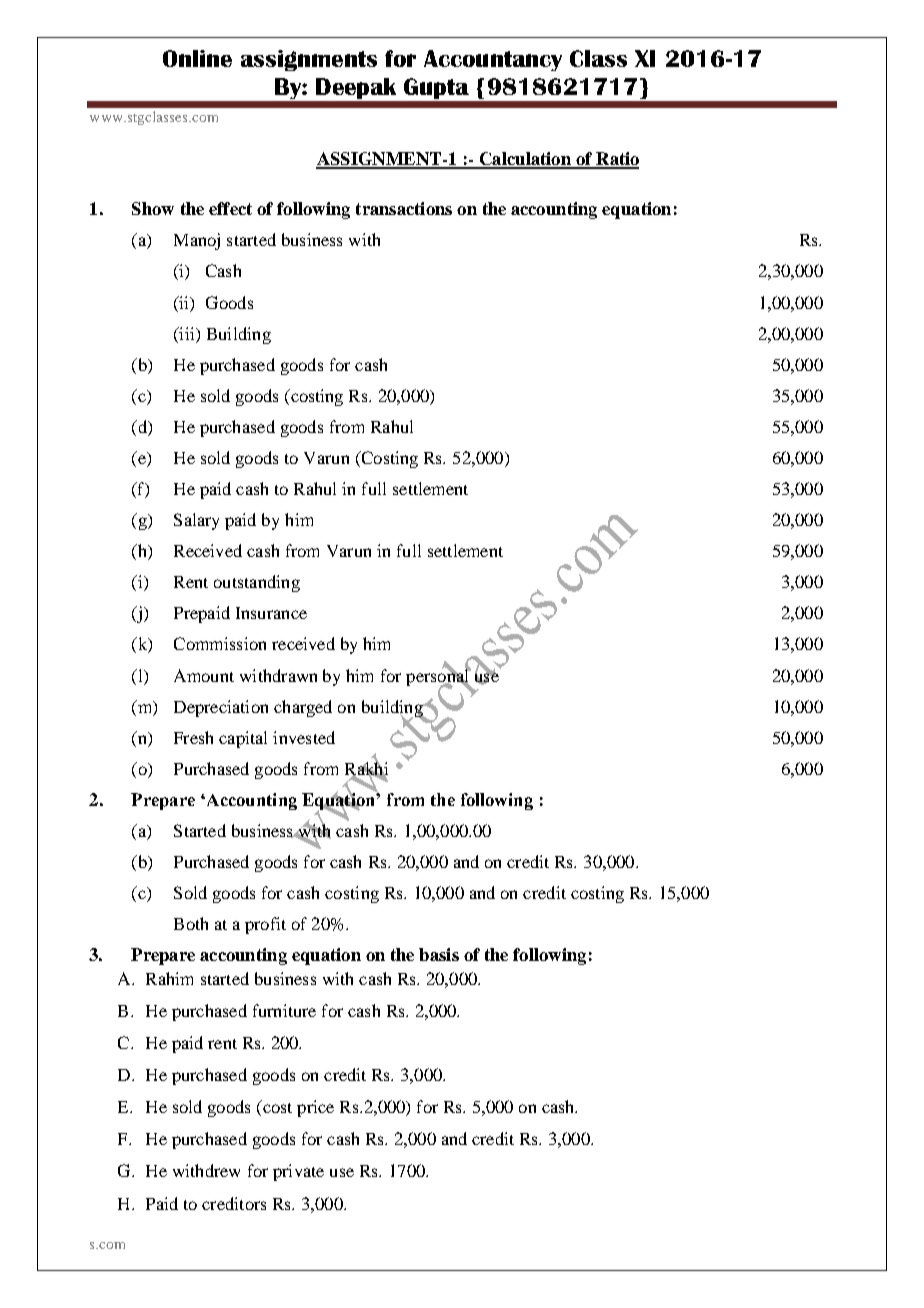 Image resolution: width=924 pixels, height=1308 pixels. I want to click on private, so click(298, 1172).
